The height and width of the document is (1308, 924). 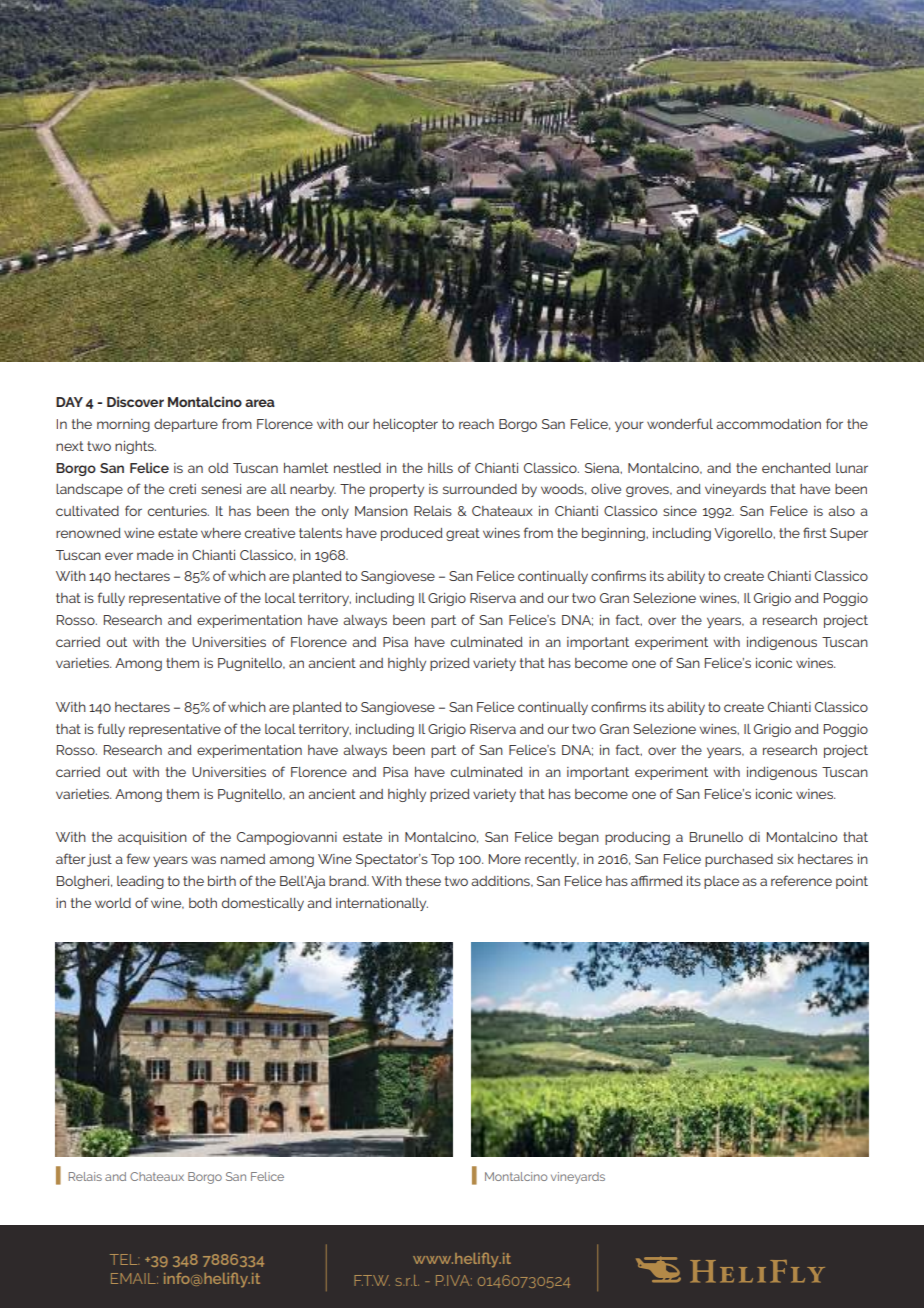 What do you see at coordinates (721, 882) in the document?
I see `place` at bounding box center [721, 882].
